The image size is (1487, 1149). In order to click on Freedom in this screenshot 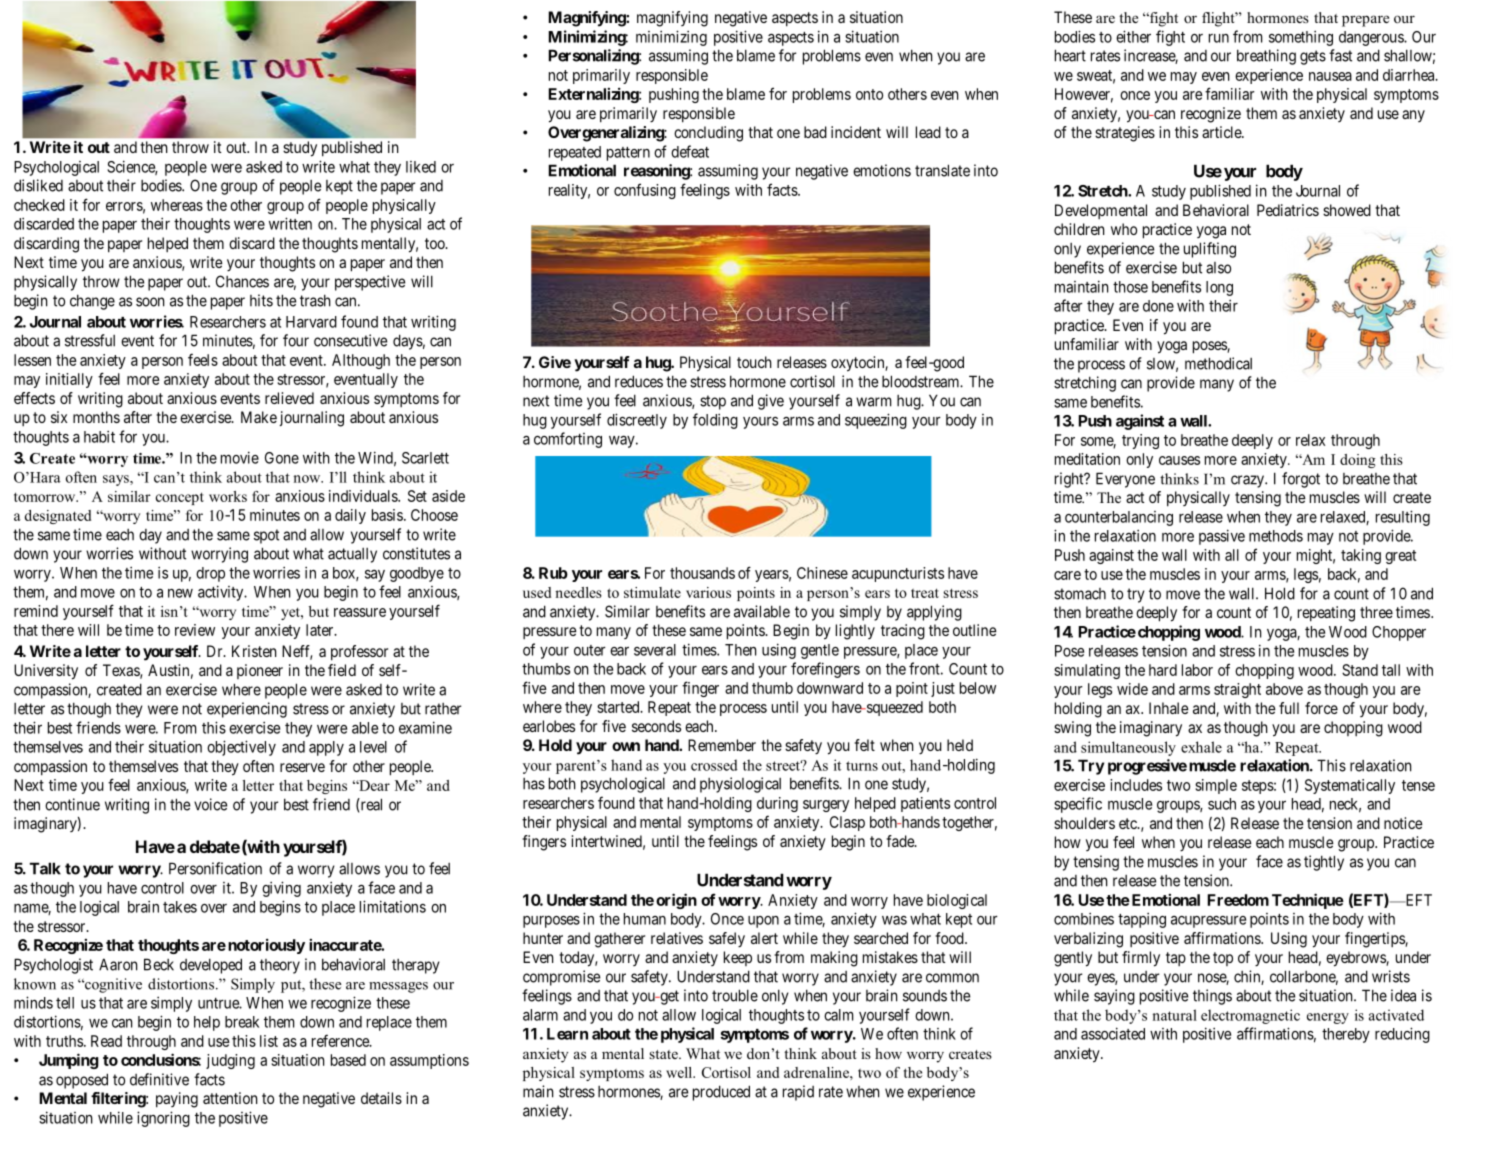, I will do `click(1238, 900)`.
